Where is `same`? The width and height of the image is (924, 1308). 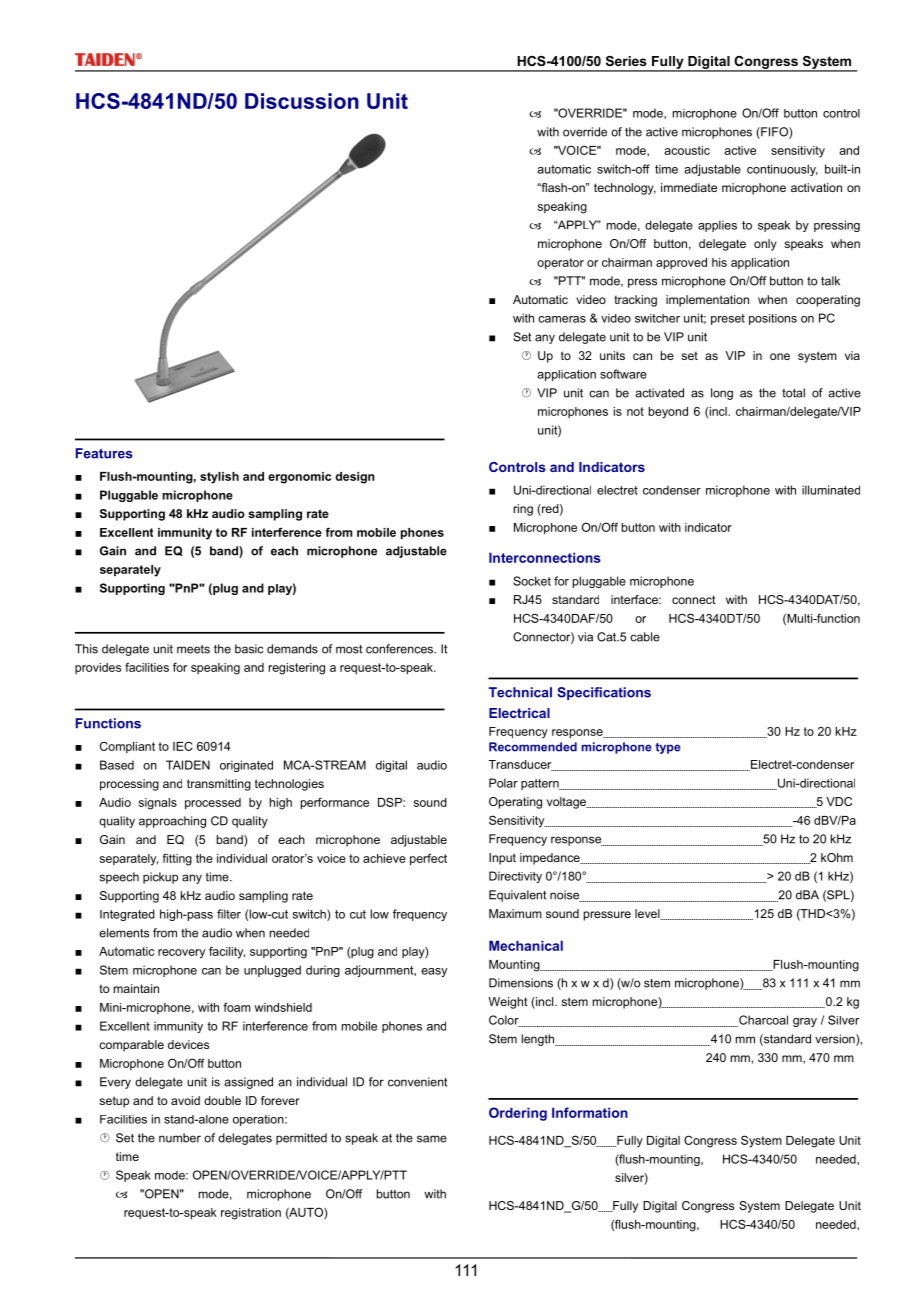 same is located at coordinates (432, 1139).
